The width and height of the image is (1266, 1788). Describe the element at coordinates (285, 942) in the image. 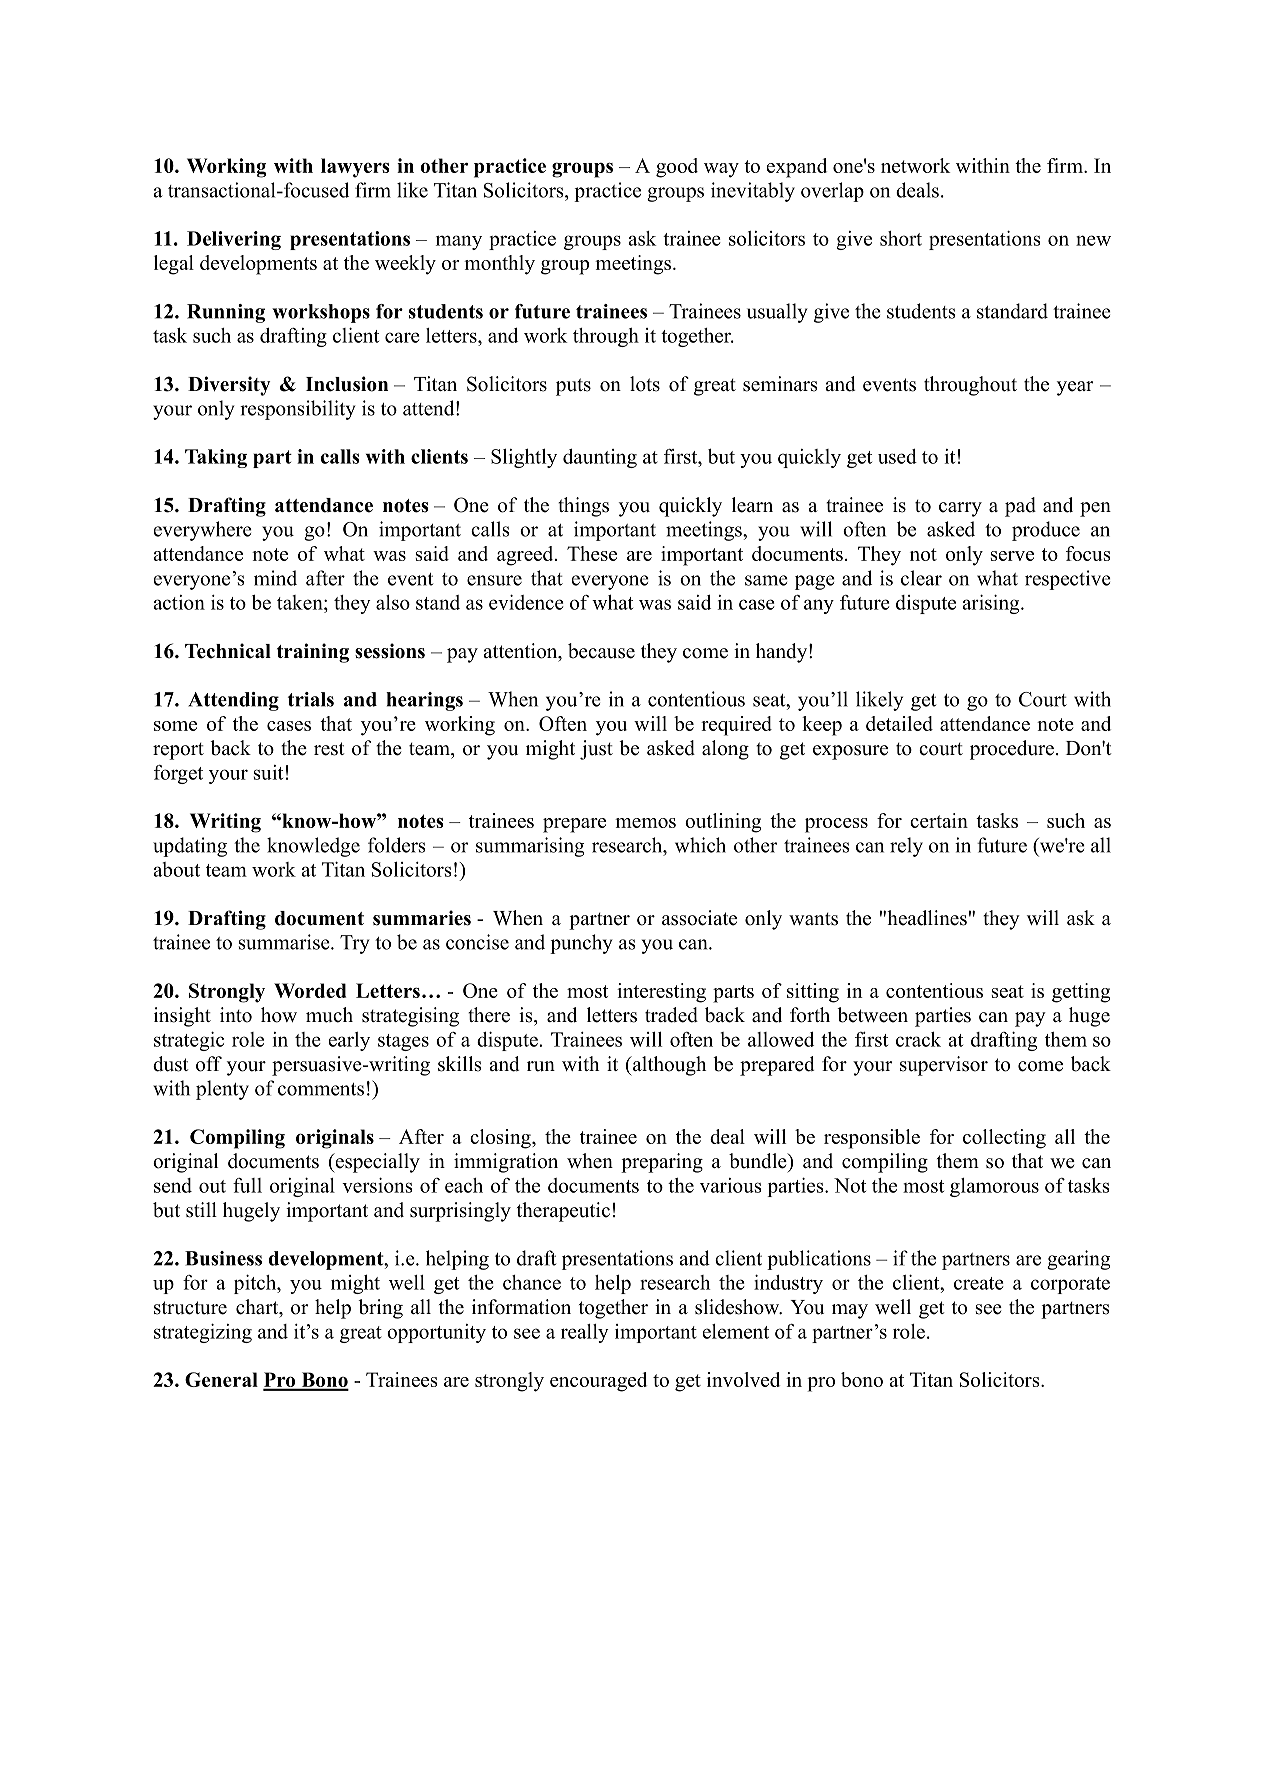

I see `summarise` at that location.
